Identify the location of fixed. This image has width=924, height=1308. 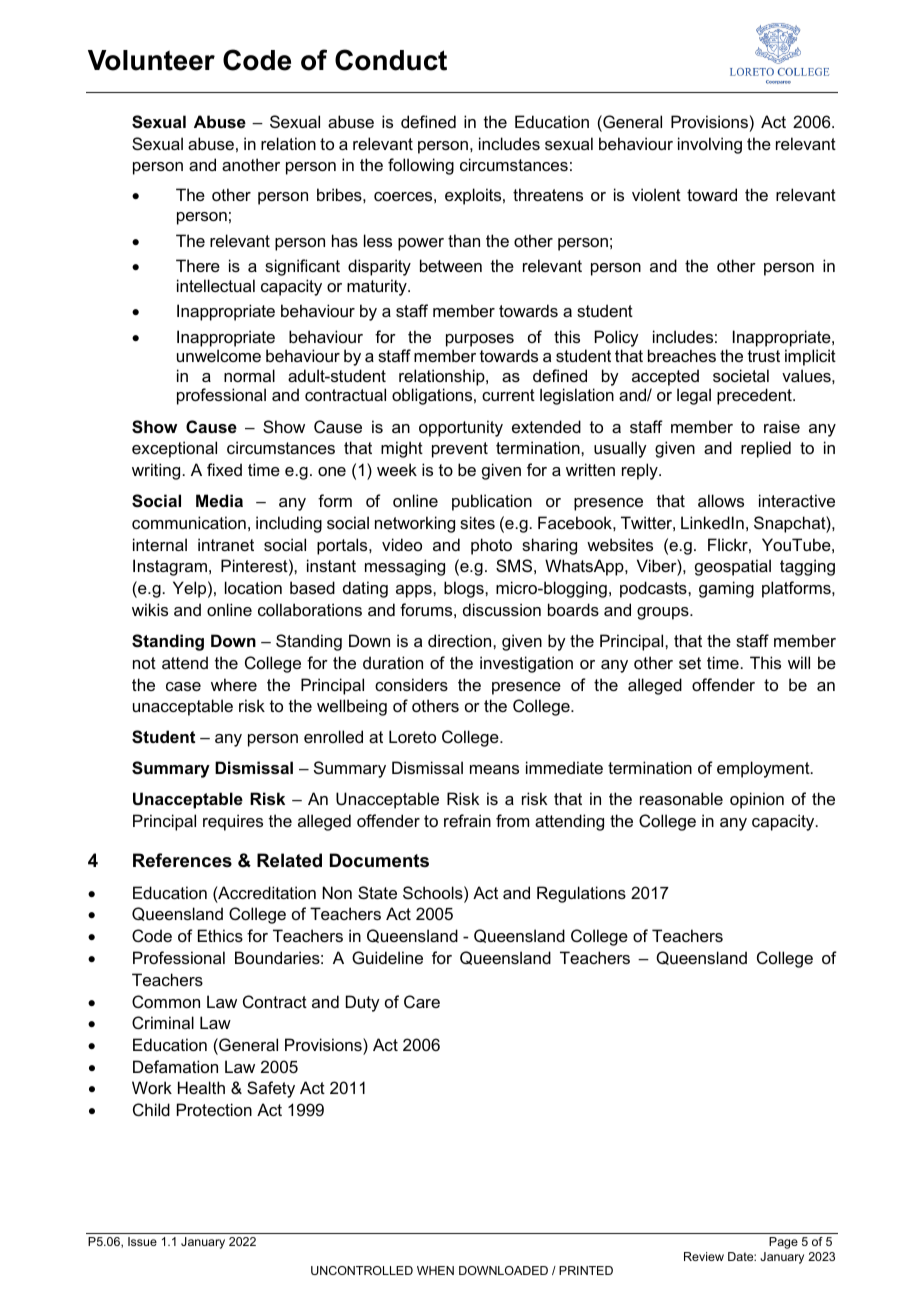
(224, 469).
